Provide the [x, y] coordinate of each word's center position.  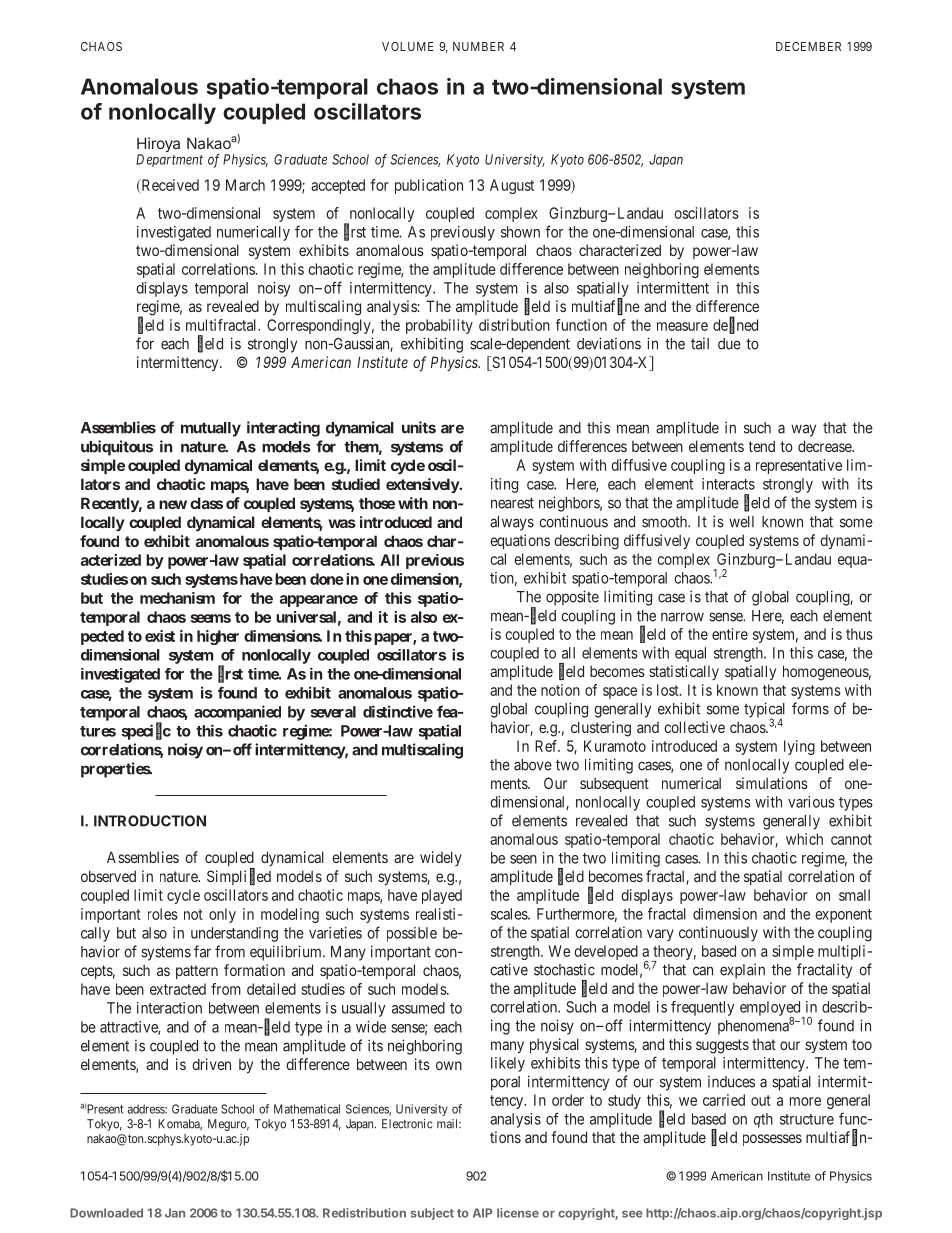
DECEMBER [808, 46]
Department [169, 160]
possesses [772, 1140]
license [518, 1213]
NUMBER [478, 46]
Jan [175, 1213]
